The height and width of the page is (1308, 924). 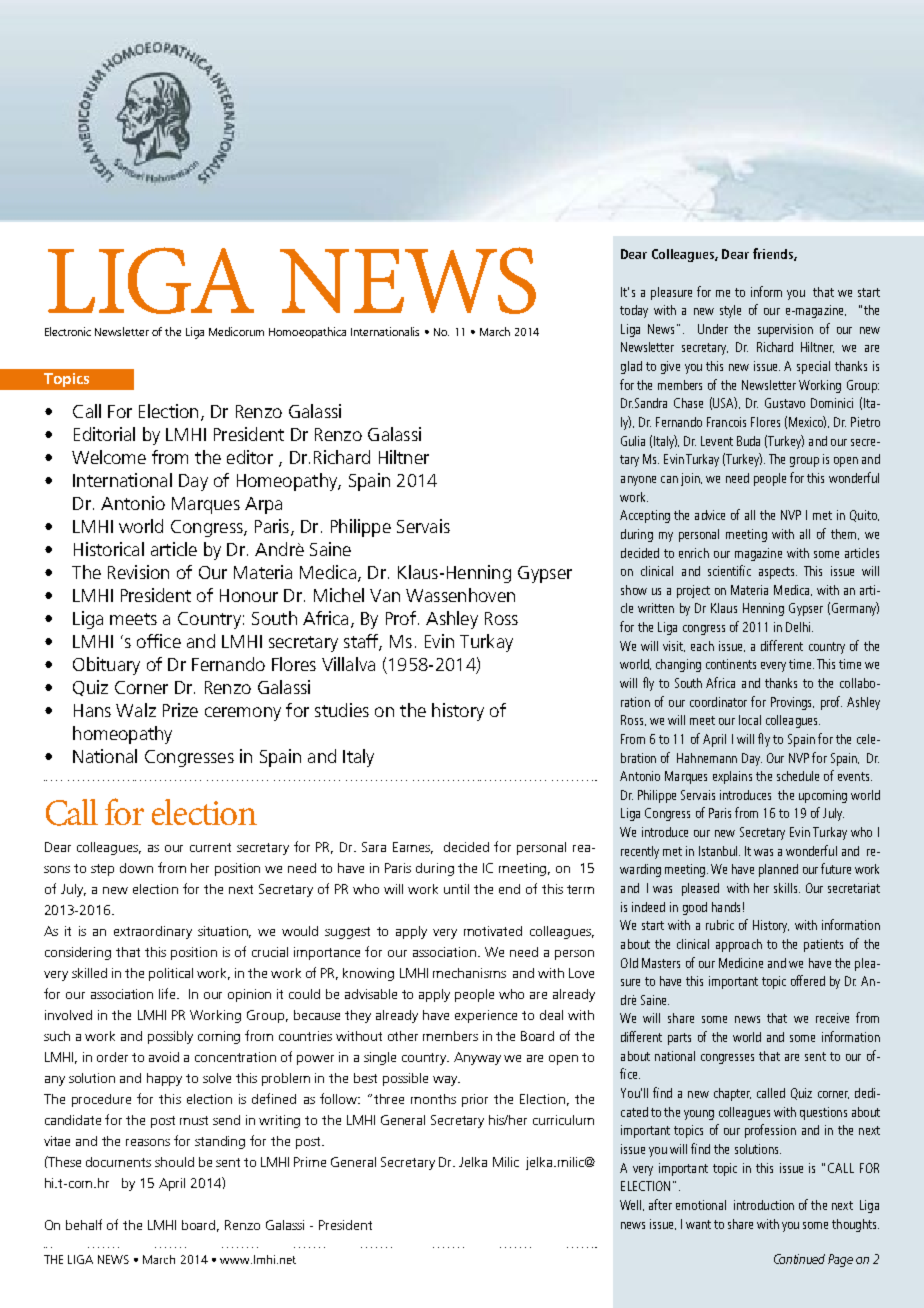 What do you see at coordinates (210, 847) in the page?
I see `current` at bounding box center [210, 847].
